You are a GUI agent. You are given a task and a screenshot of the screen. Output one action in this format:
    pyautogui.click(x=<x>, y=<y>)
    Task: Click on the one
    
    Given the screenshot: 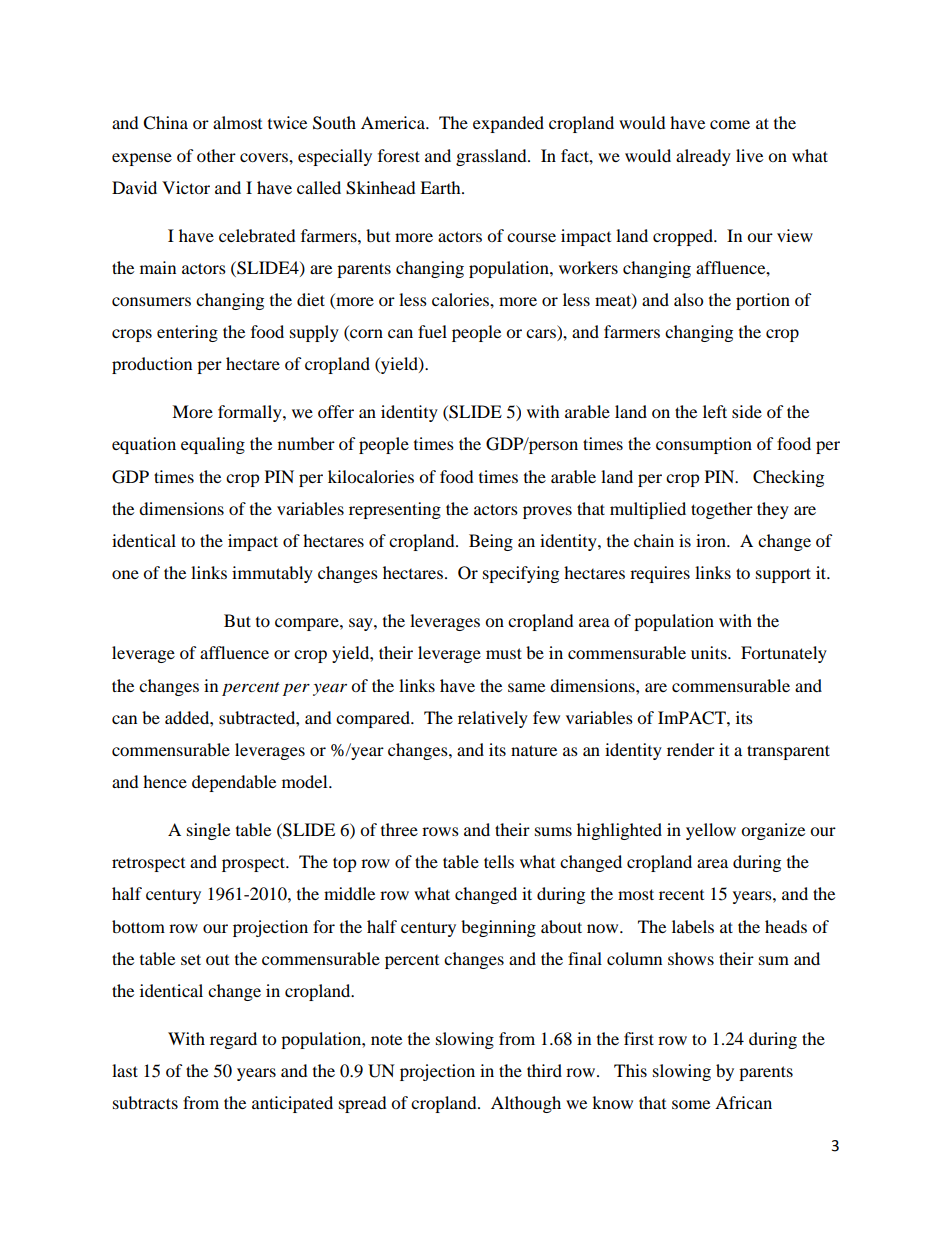 What is the action you would take?
    pyautogui.click(x=125, y=574)
